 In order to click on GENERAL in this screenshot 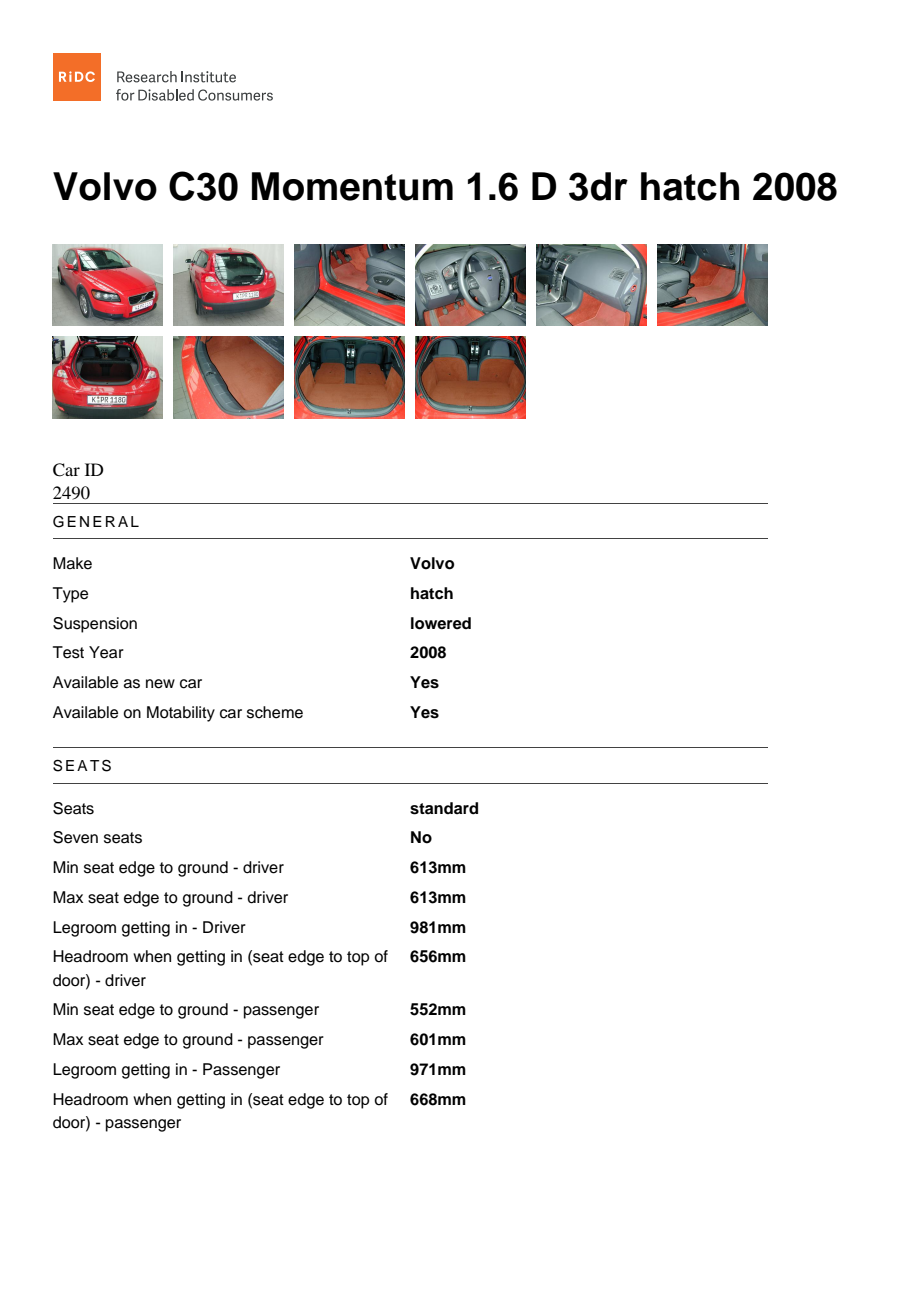, I will do `click(96, 521)`.
